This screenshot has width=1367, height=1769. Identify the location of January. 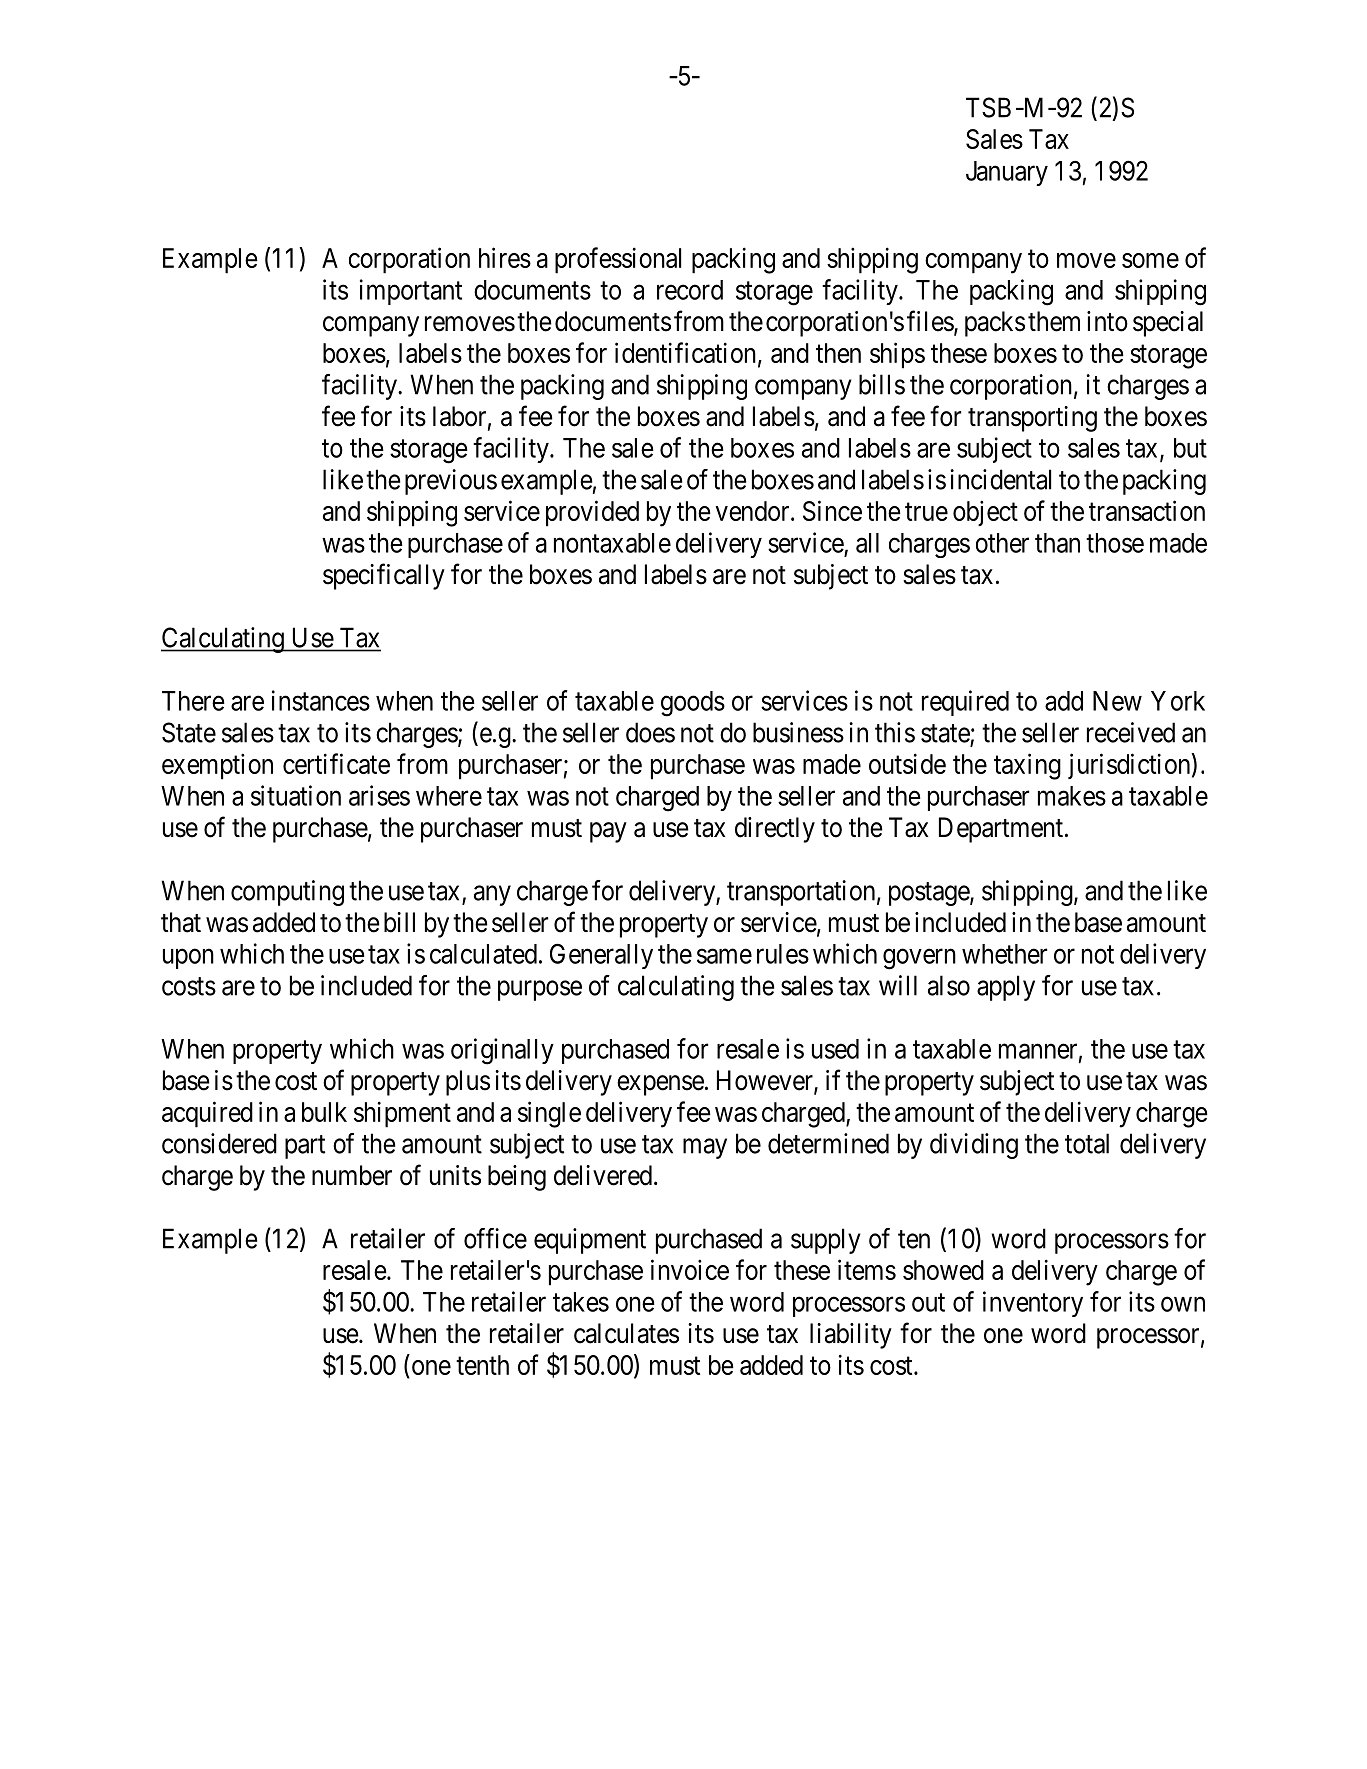
(1007, 173).
